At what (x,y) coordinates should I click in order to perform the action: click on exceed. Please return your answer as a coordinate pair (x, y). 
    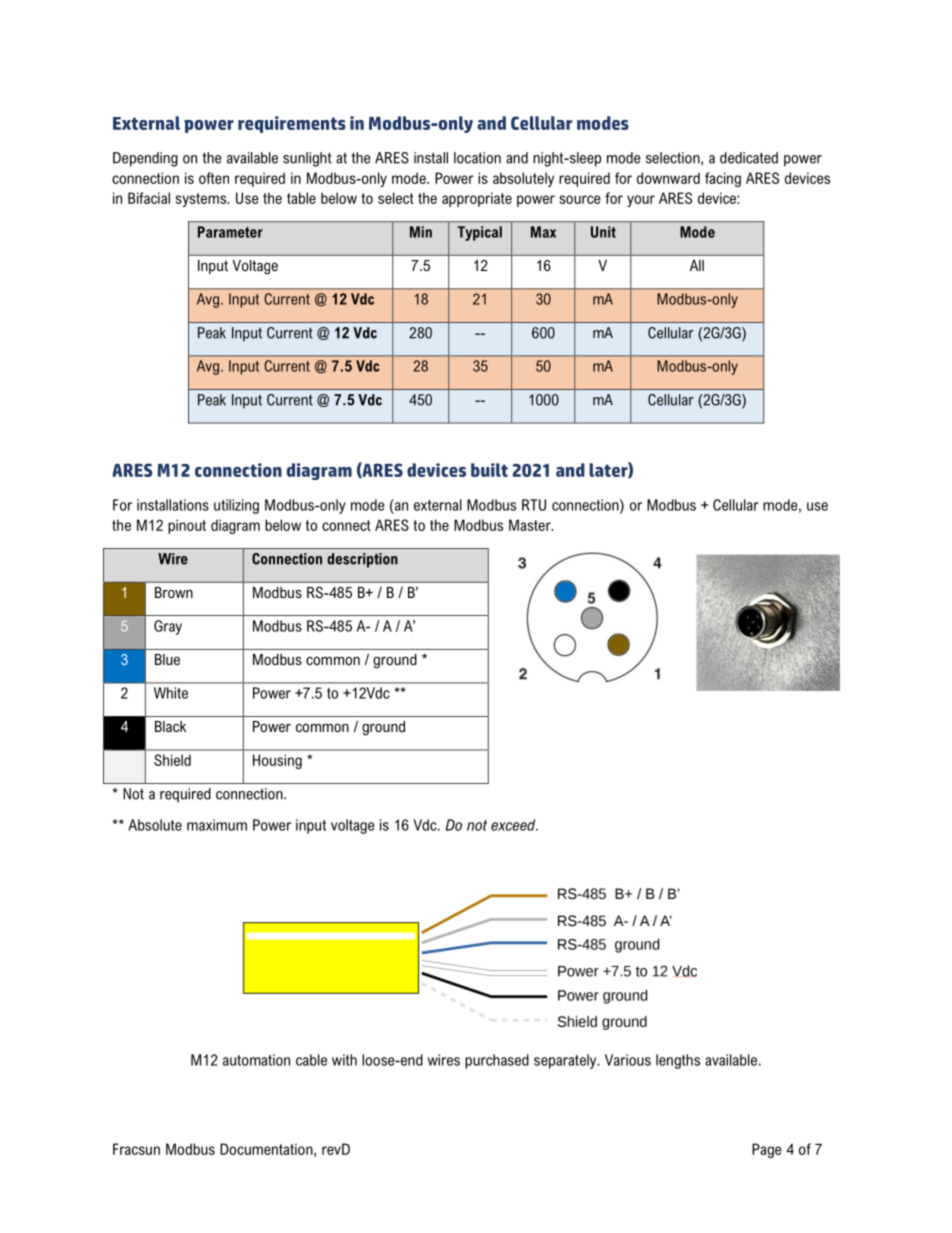
    Looking at the image, I should click on (514, 825).
